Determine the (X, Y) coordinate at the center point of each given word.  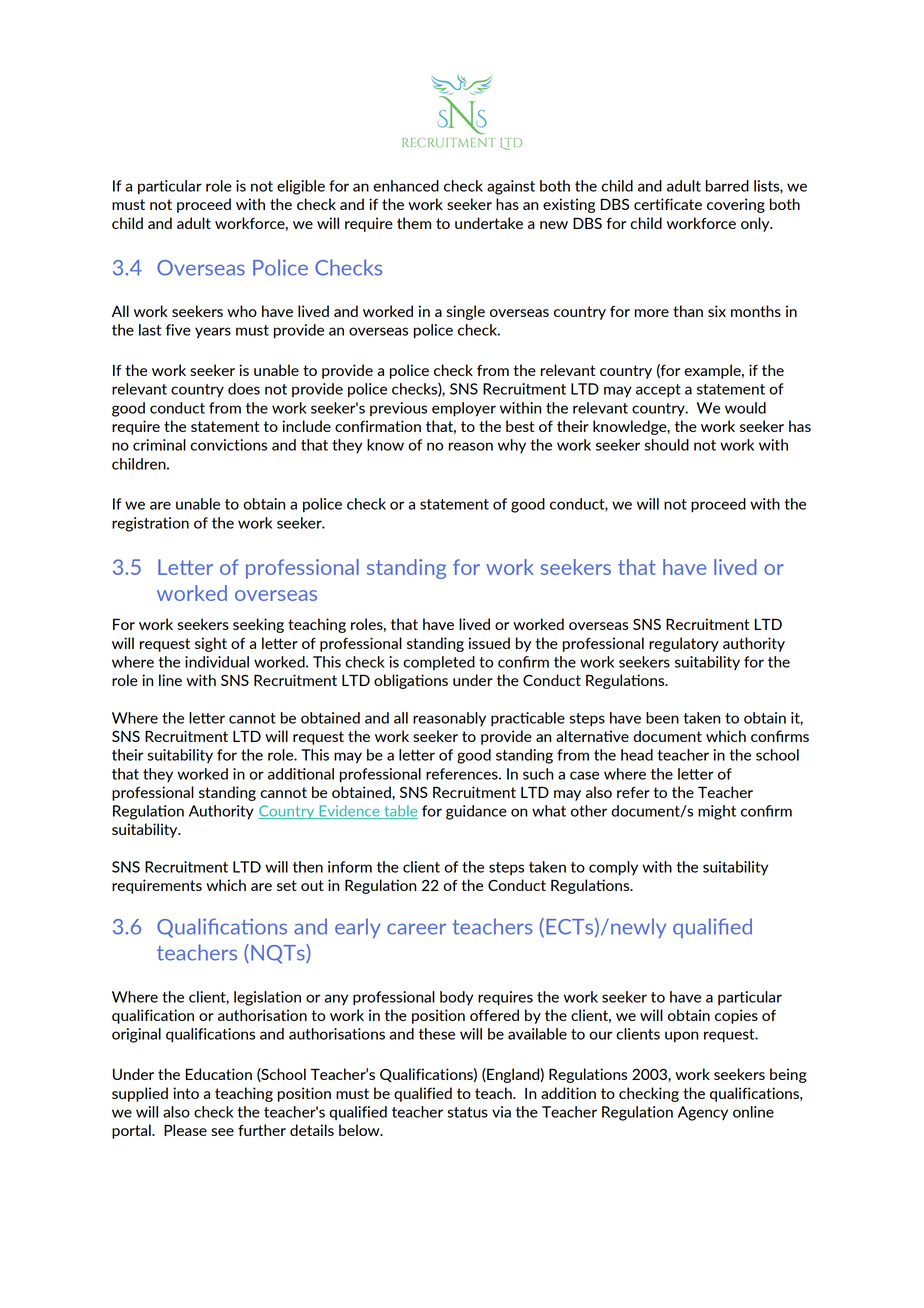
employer (464, 409)
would (745, 408)
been (662, 718)
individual (217, 662)
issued (489, 643)
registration (150, 524)
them (414, 223)
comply (613, 868)
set (287, 885)
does (244, 389)
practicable (528, 719)
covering (736, 205)
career (416, 929)
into (186, 1093)
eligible (301, 187)
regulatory (684, 644)
